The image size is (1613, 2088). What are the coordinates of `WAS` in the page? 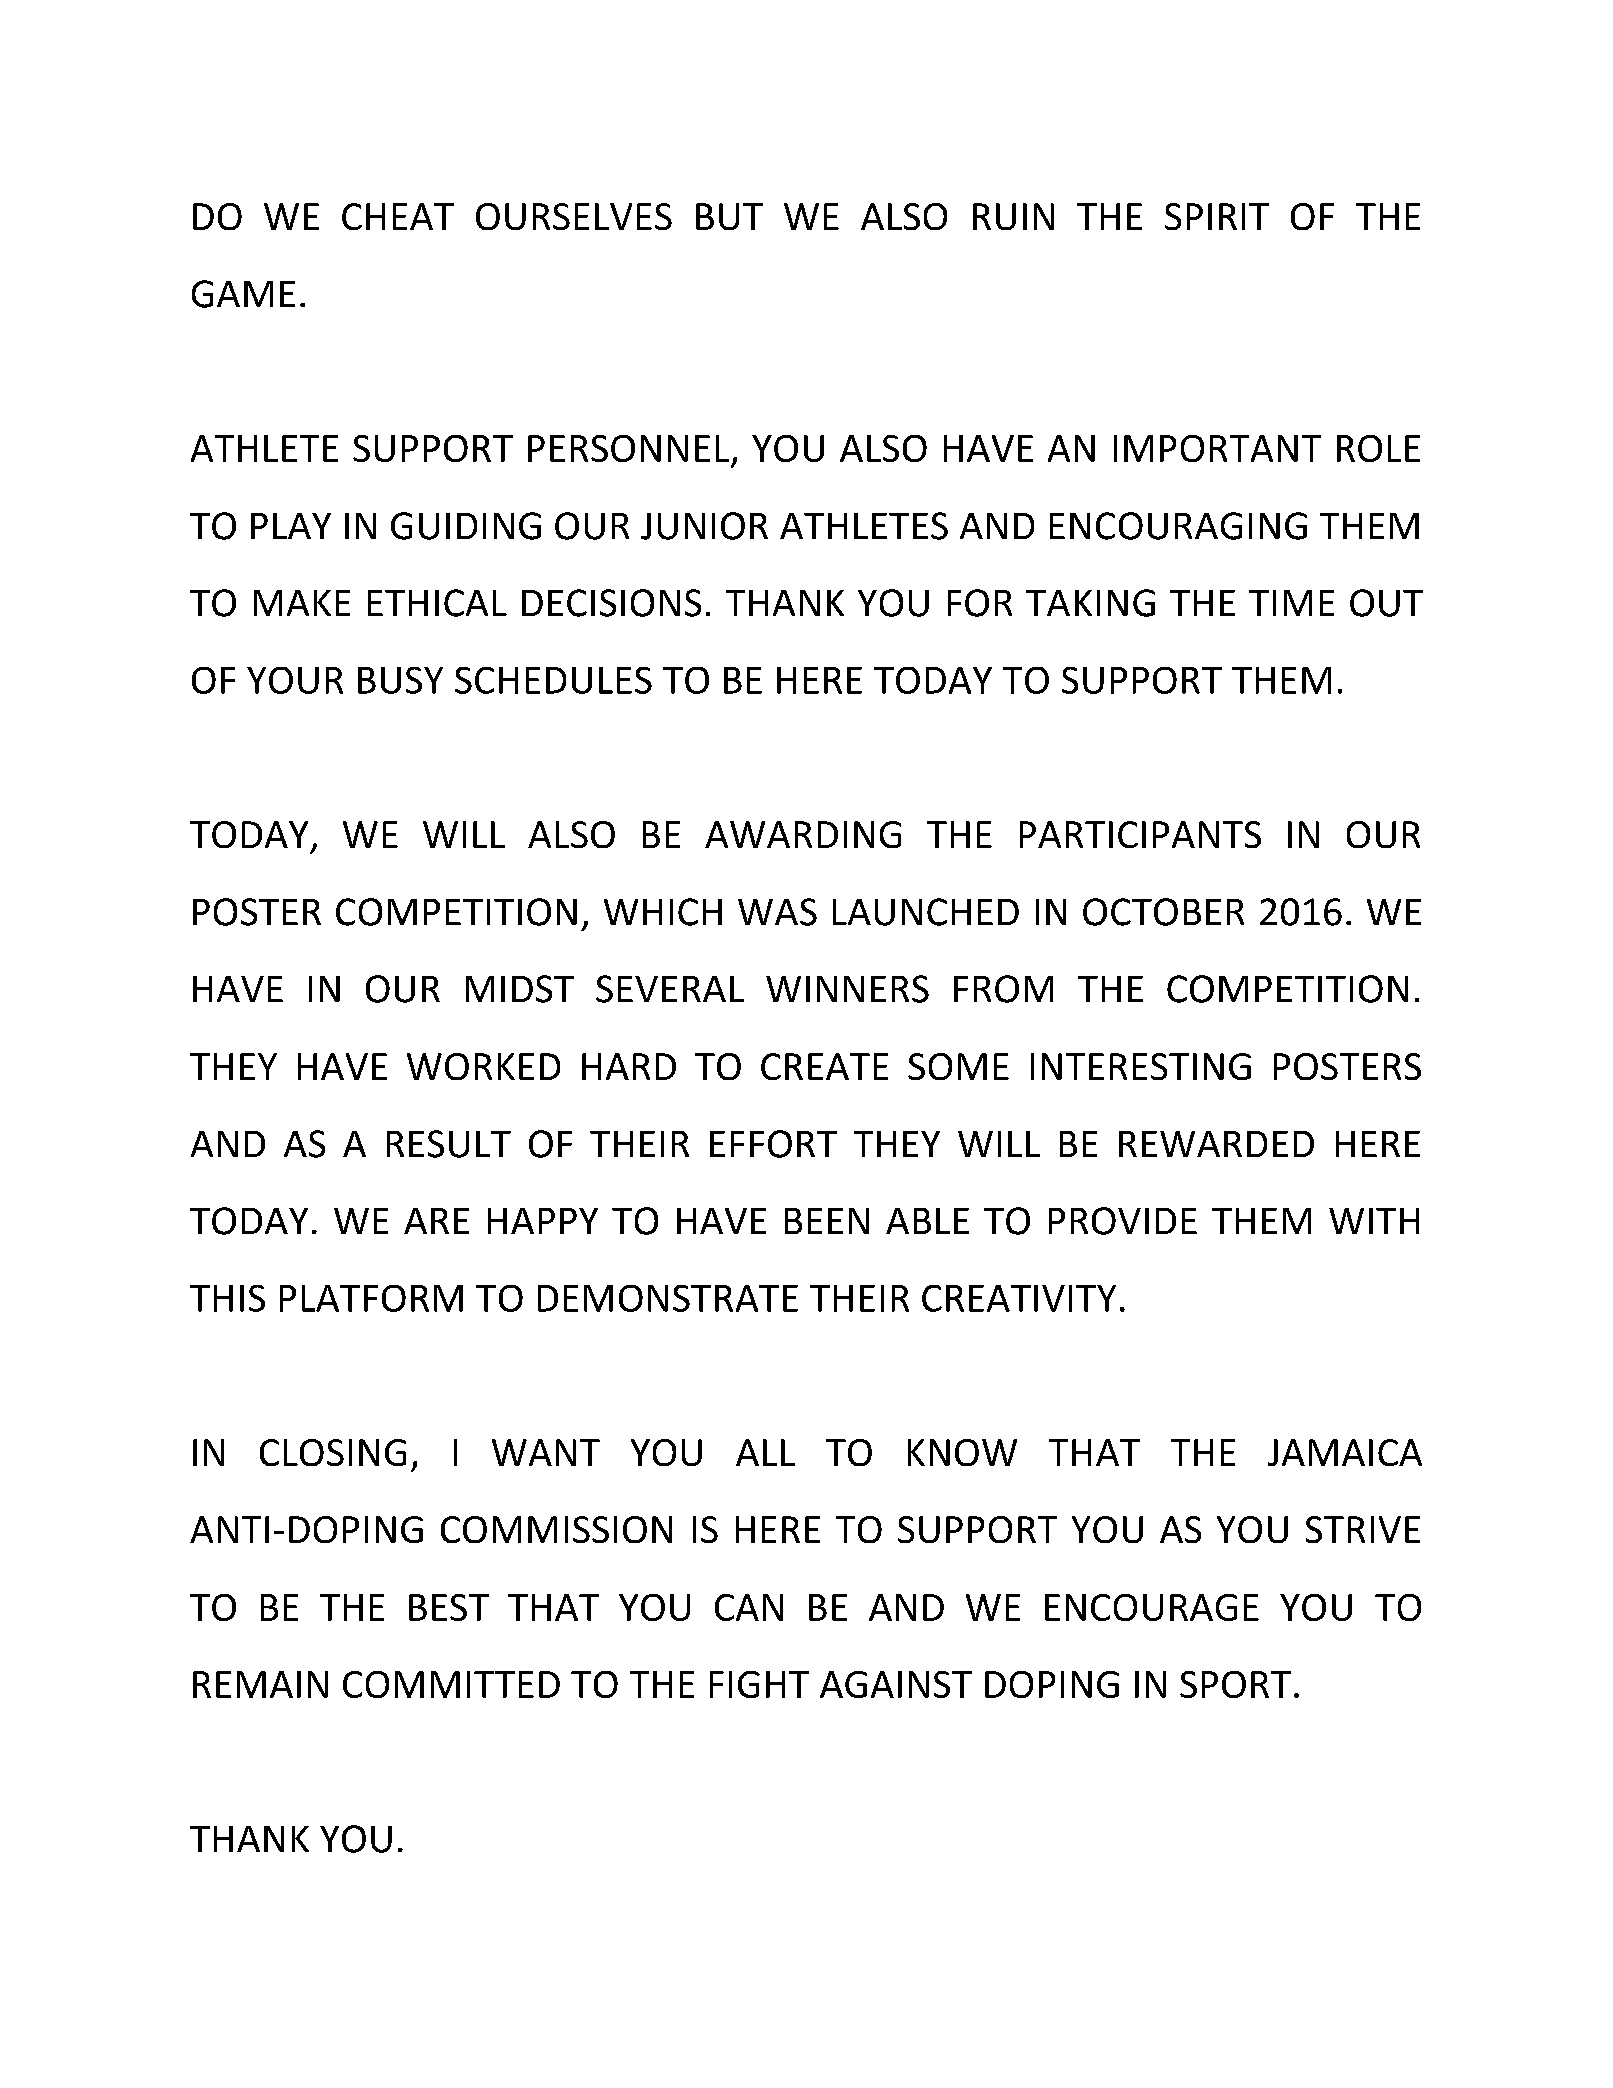 It's located at (777, 912).
